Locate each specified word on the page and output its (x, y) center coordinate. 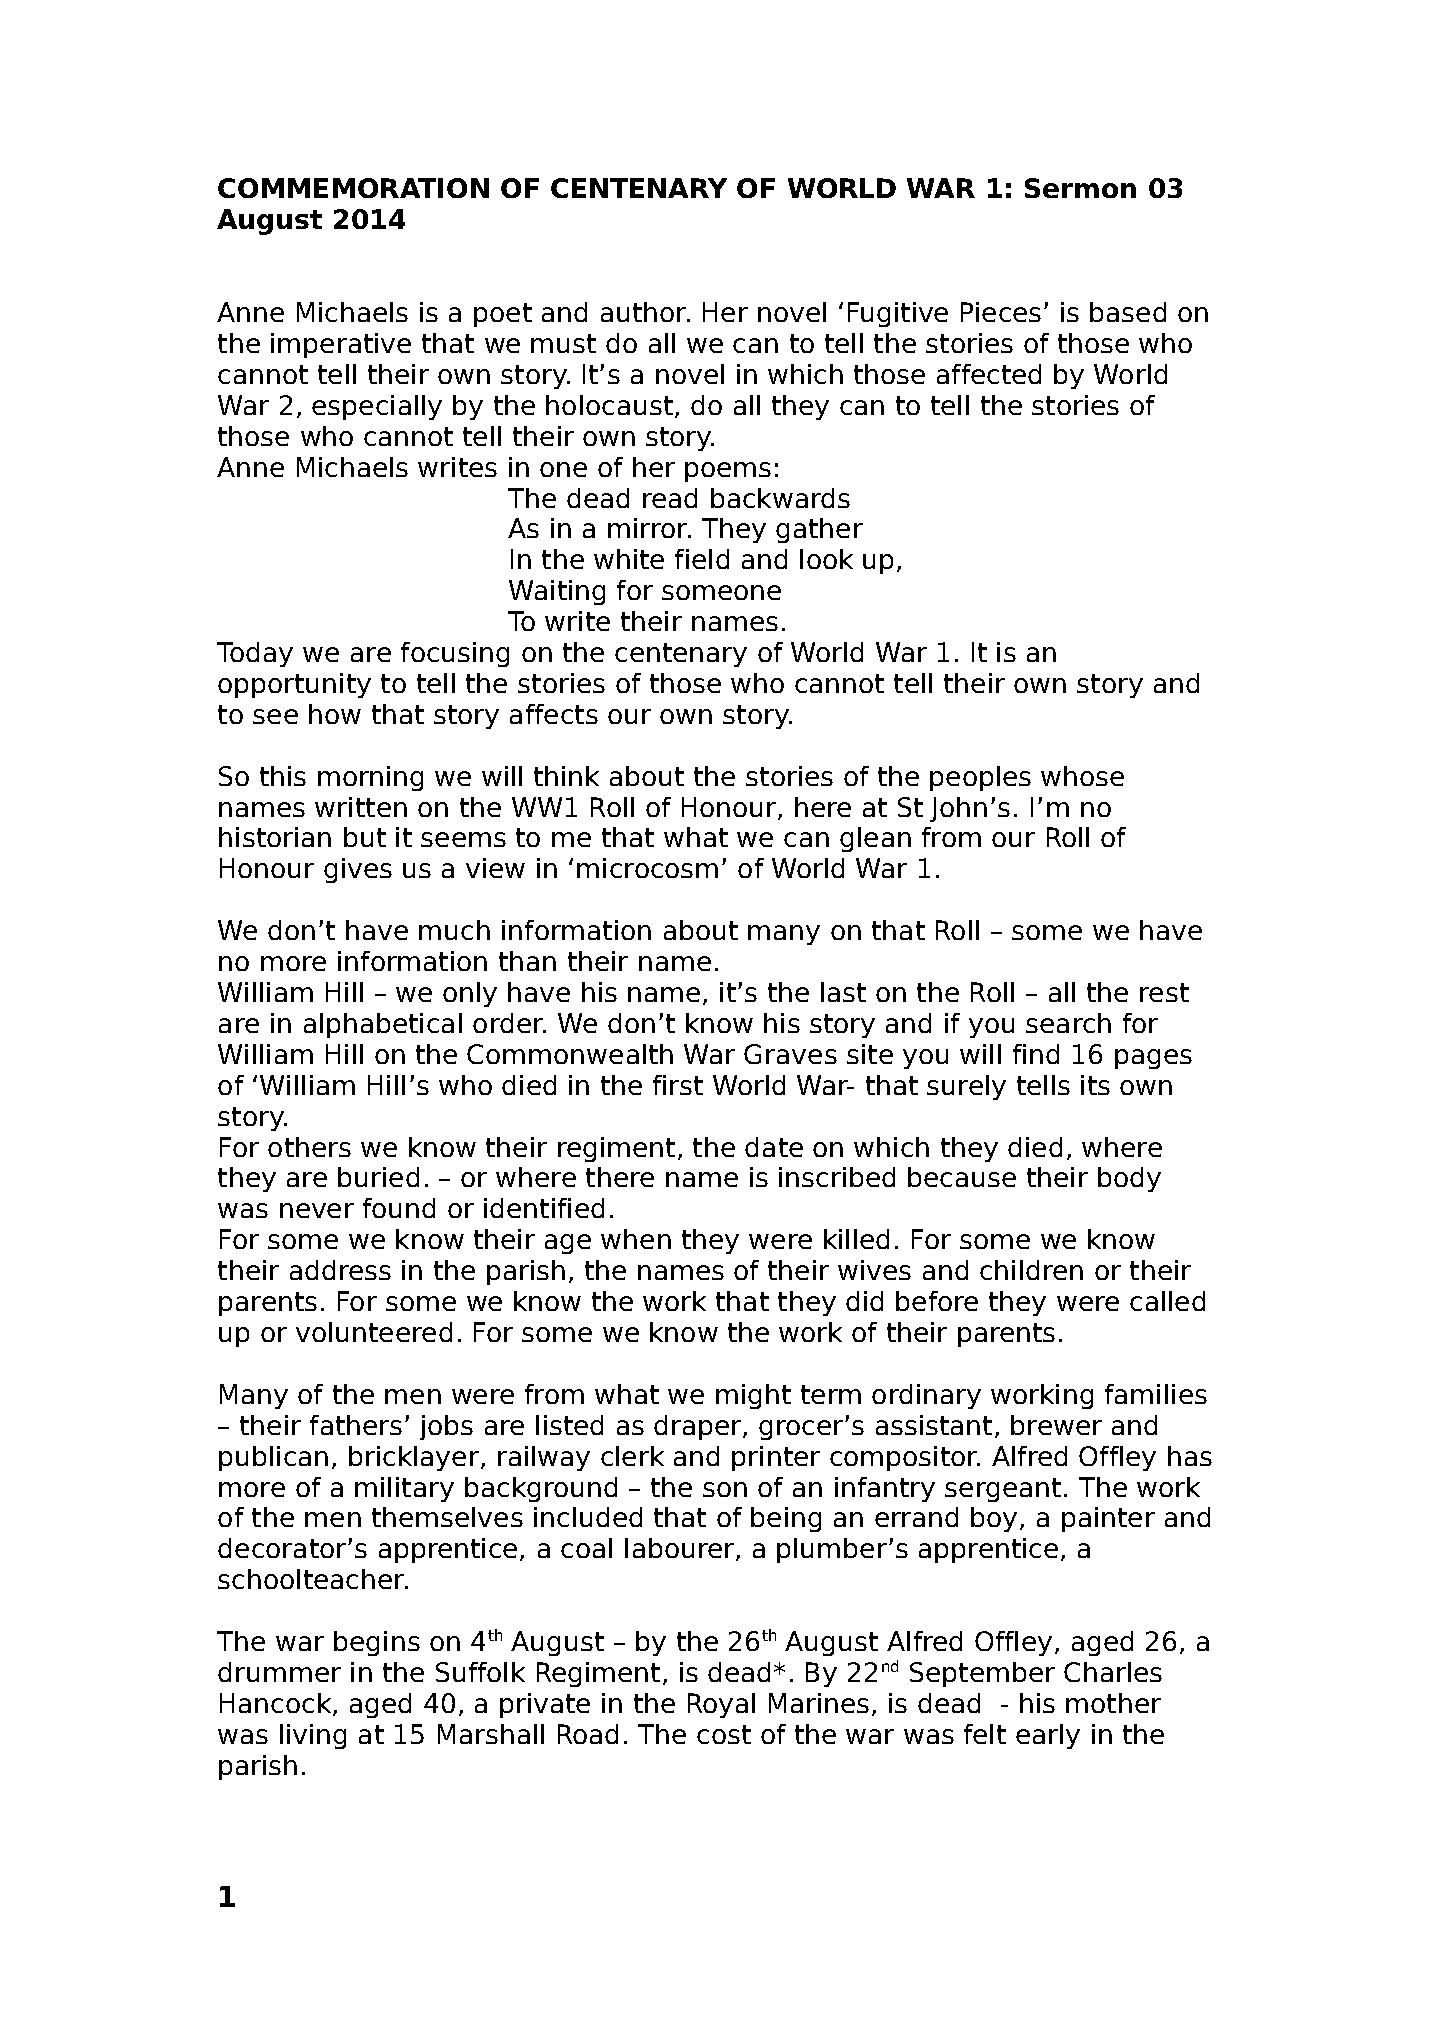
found (399, 1208)
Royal (721, 1705)
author (644, 312)
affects (554, 714)
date (774, 1147)
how (335, 714)
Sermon (1080, 188)
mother (1113, 1703)
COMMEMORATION (353, 188)
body (1129, 1179)
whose (1082, 776)
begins (377, 1643)
